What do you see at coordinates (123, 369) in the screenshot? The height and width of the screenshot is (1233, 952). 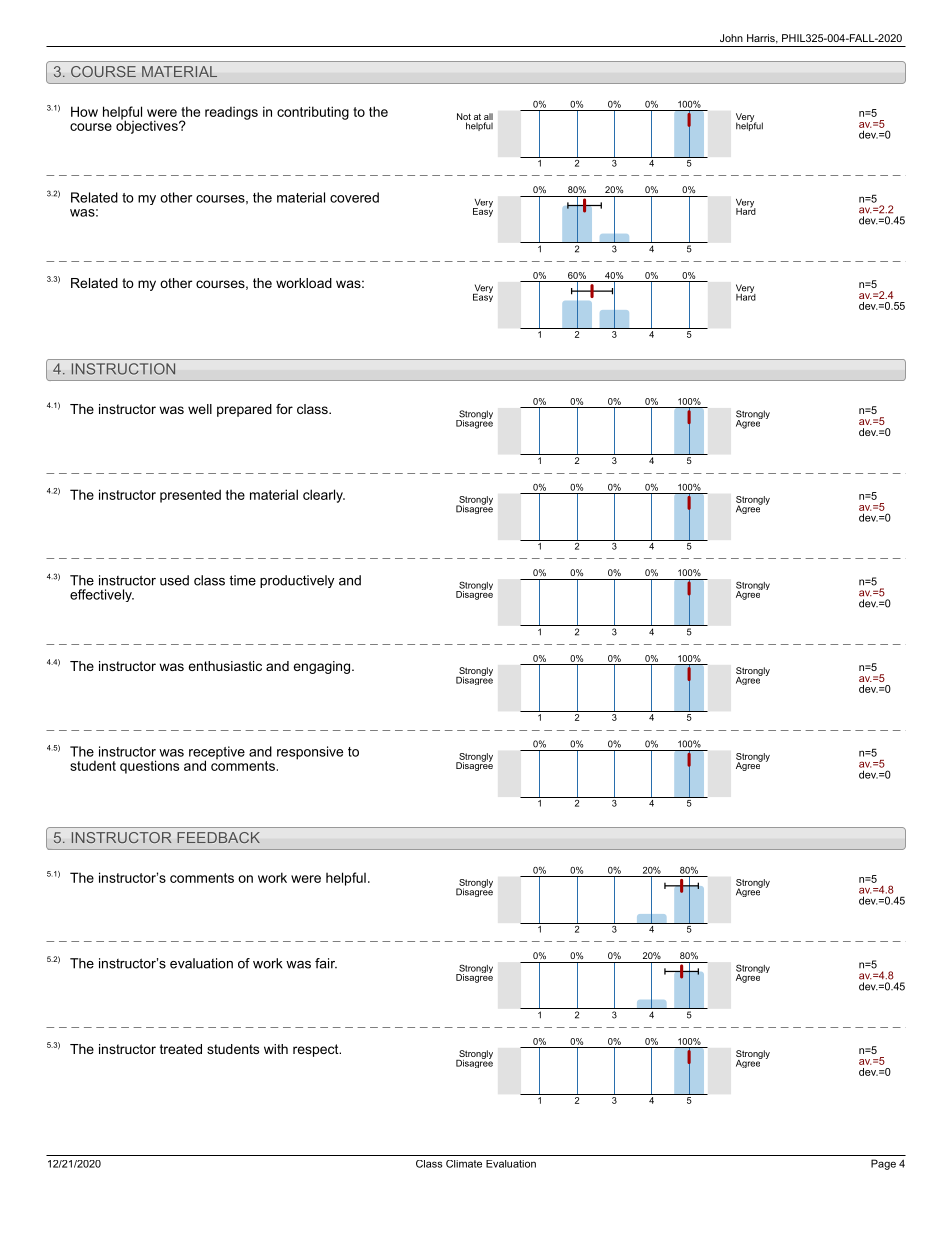 I see `INSTRUCTION` at bounding box center [123, 369].
